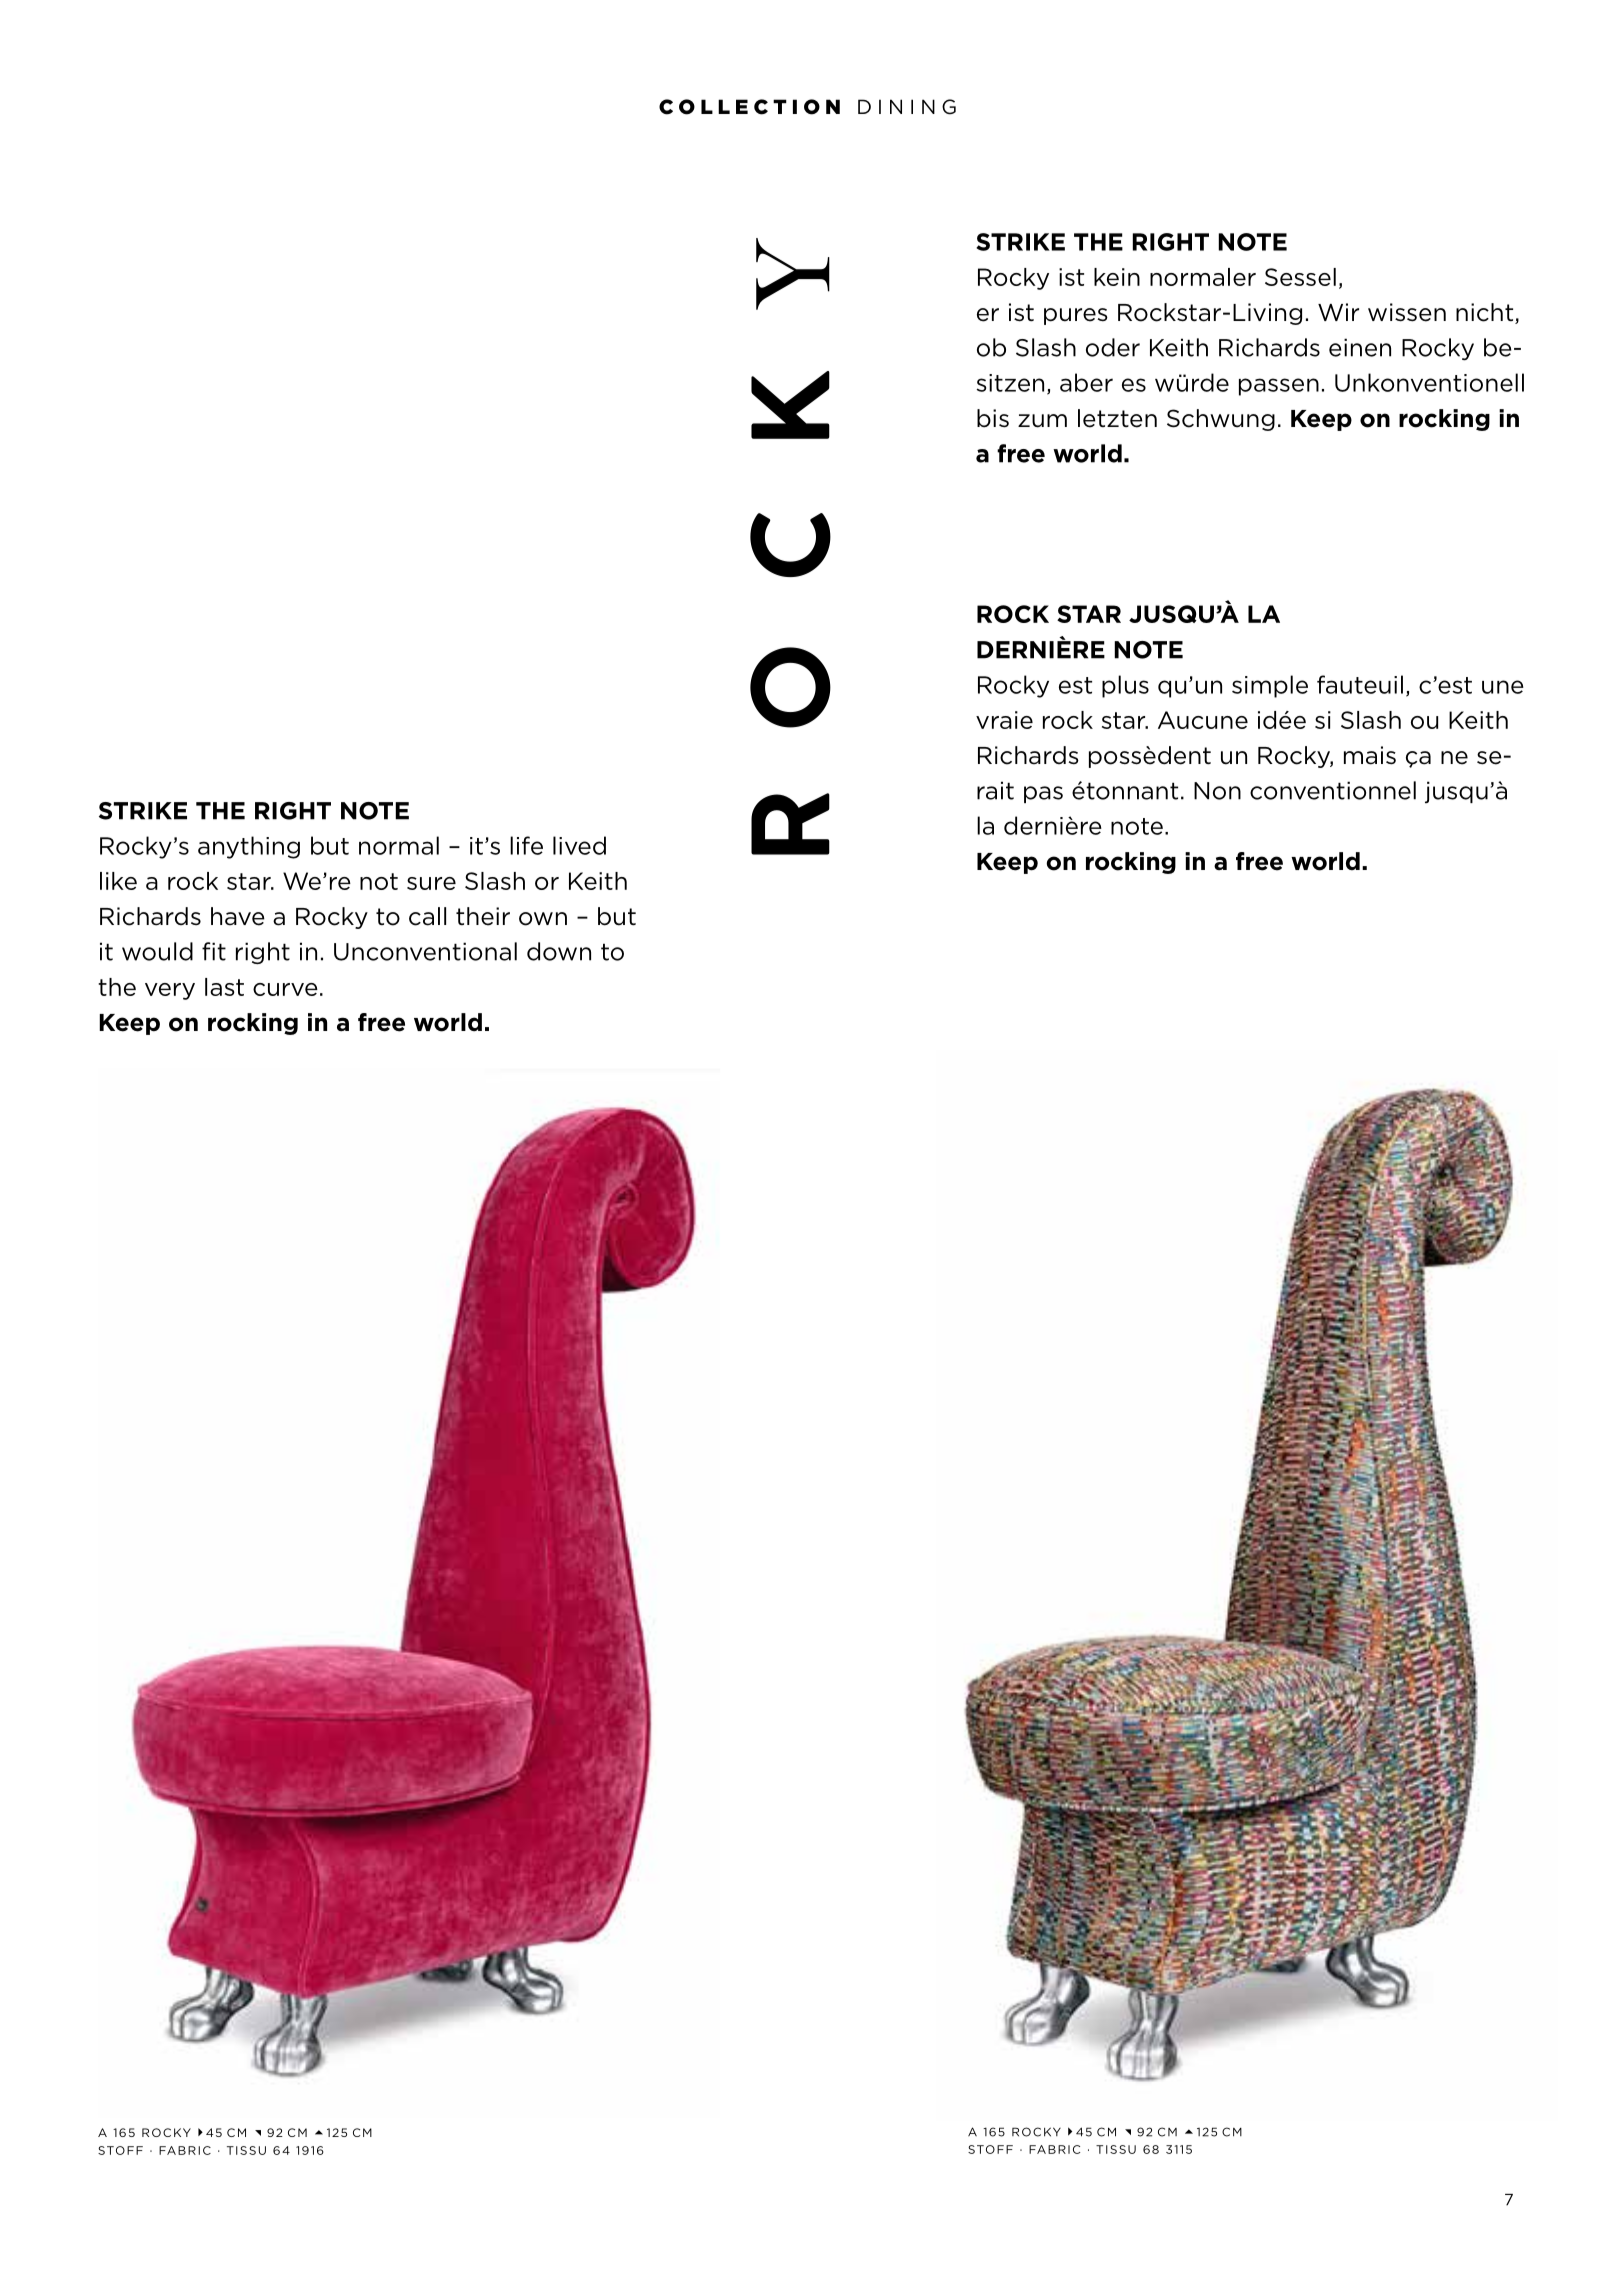 This page has width=1616, height=2286. Describe the element at coordinates (1270, 686) in the page. I see `simple` at that location.
